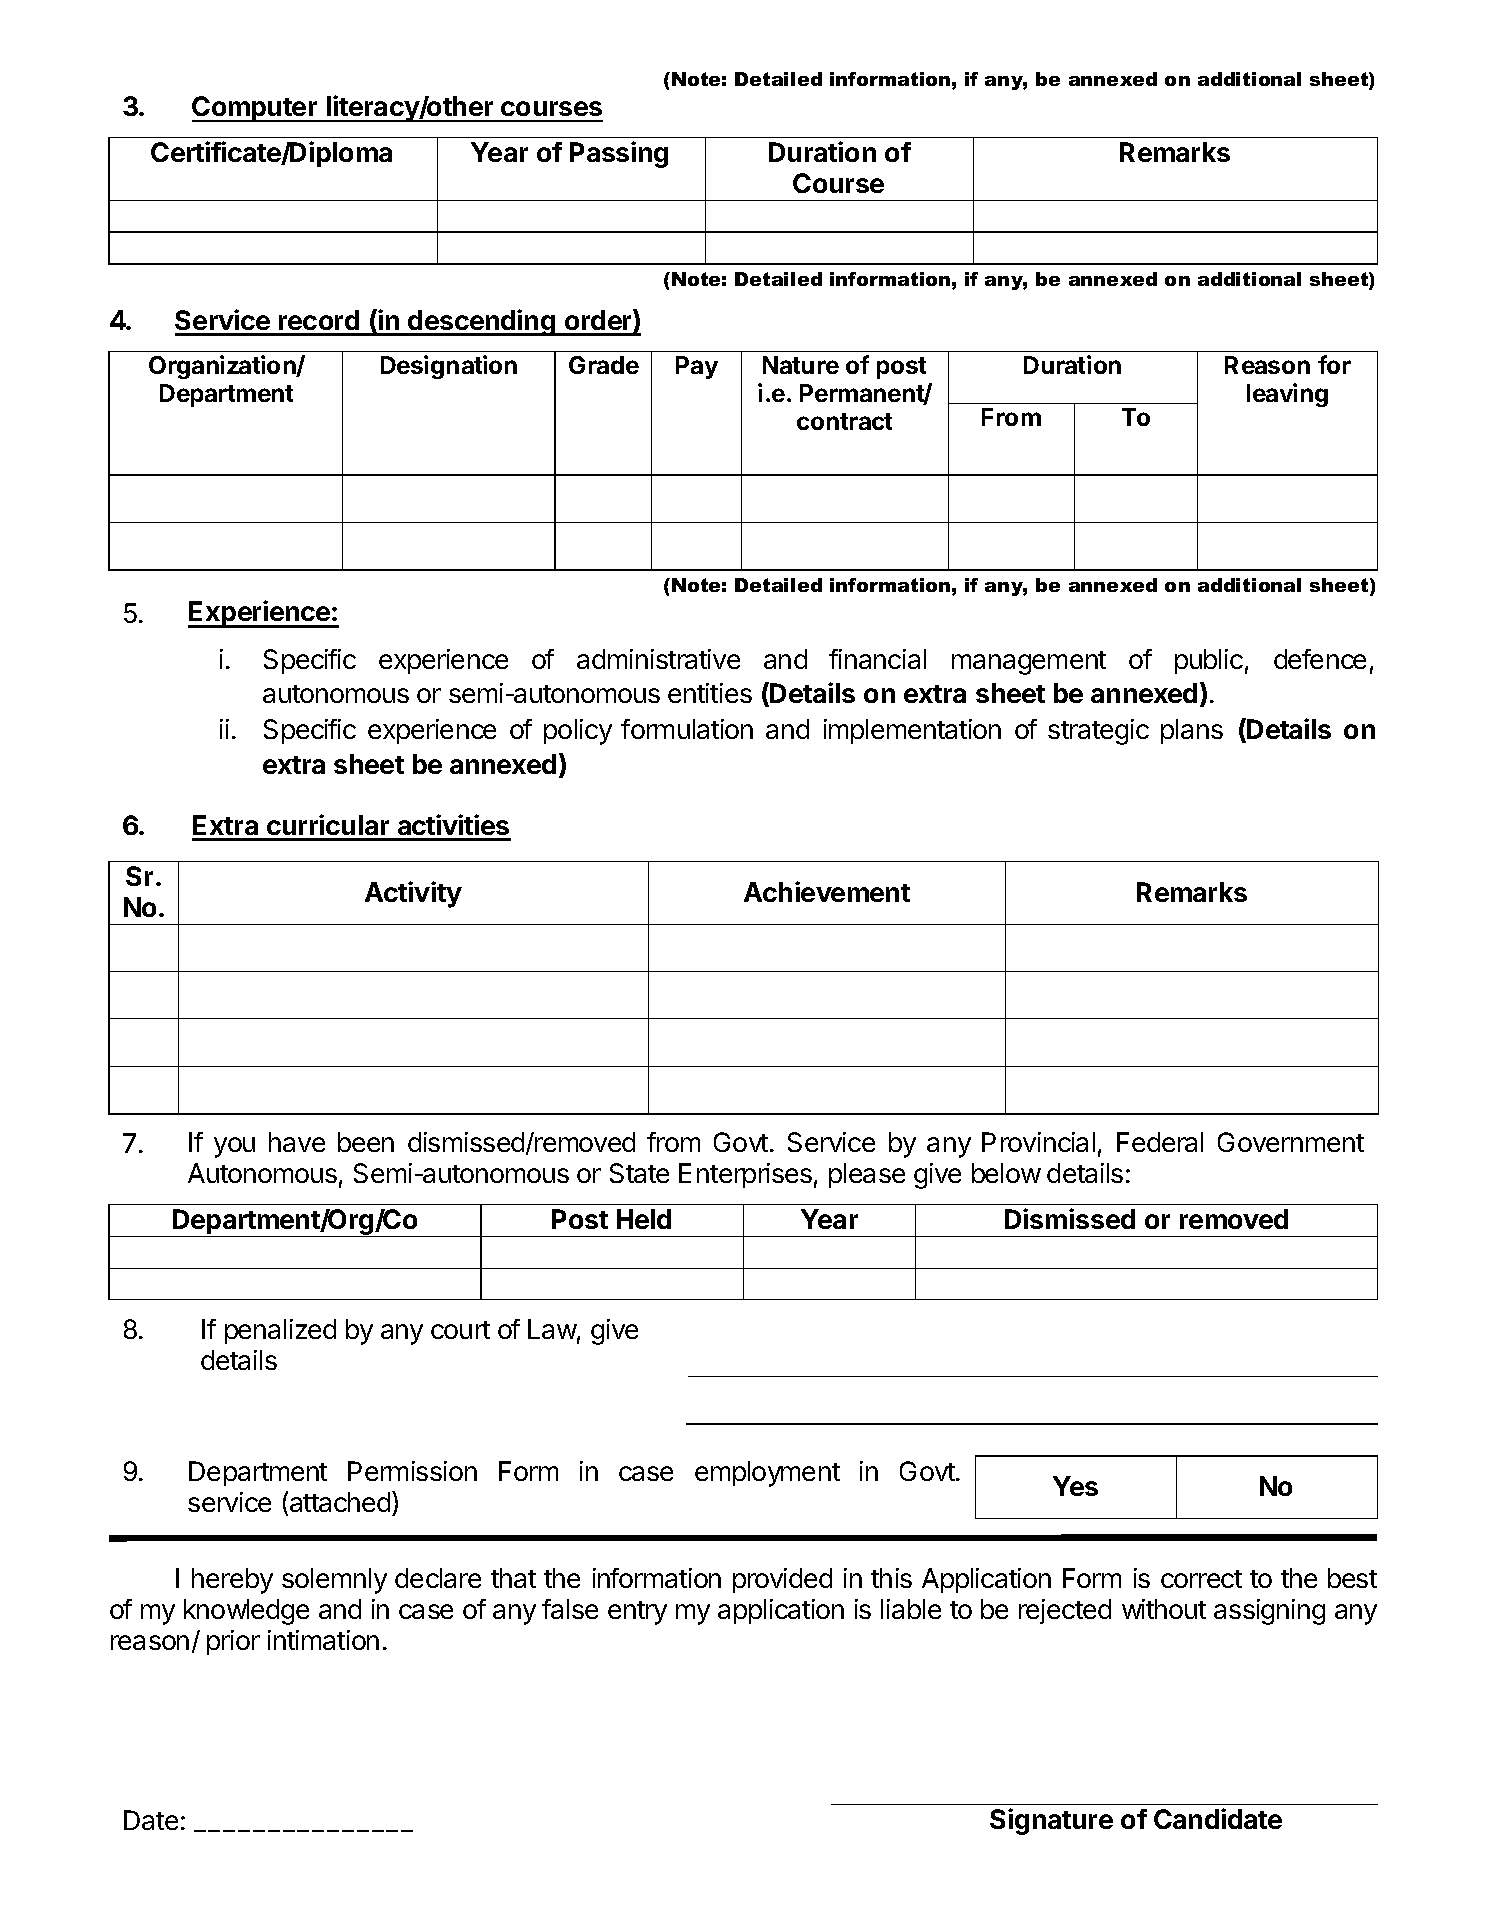 The image size is (1486, 1923). What do you see at coordinates (1201, 1579) in the screenshot?
I see `correct` at bounding box center [1201, 1579].
